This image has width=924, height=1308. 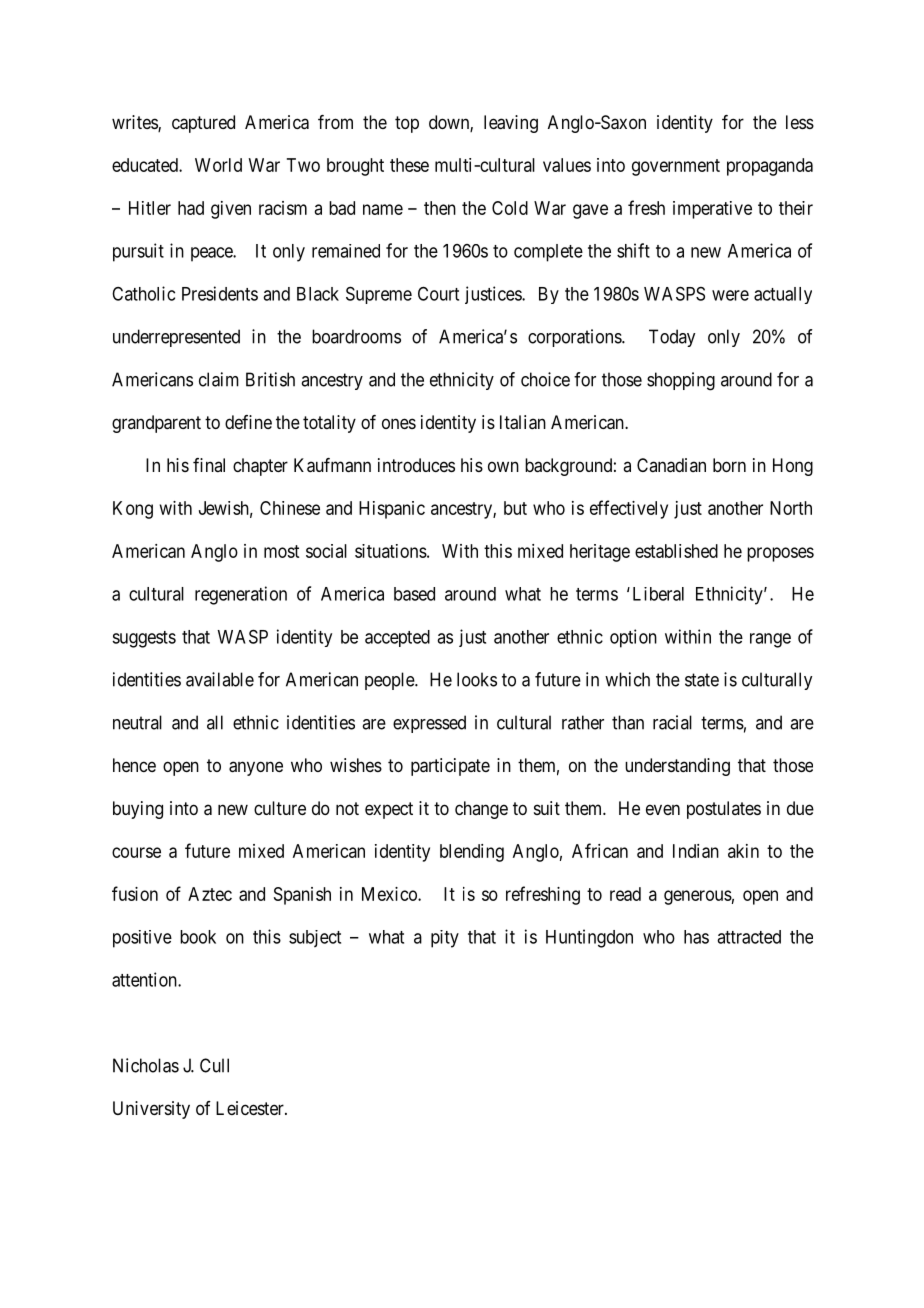 What do you see at coordinates (676, 167) in the image?
I see `government` at bounding box center [676, 167].
